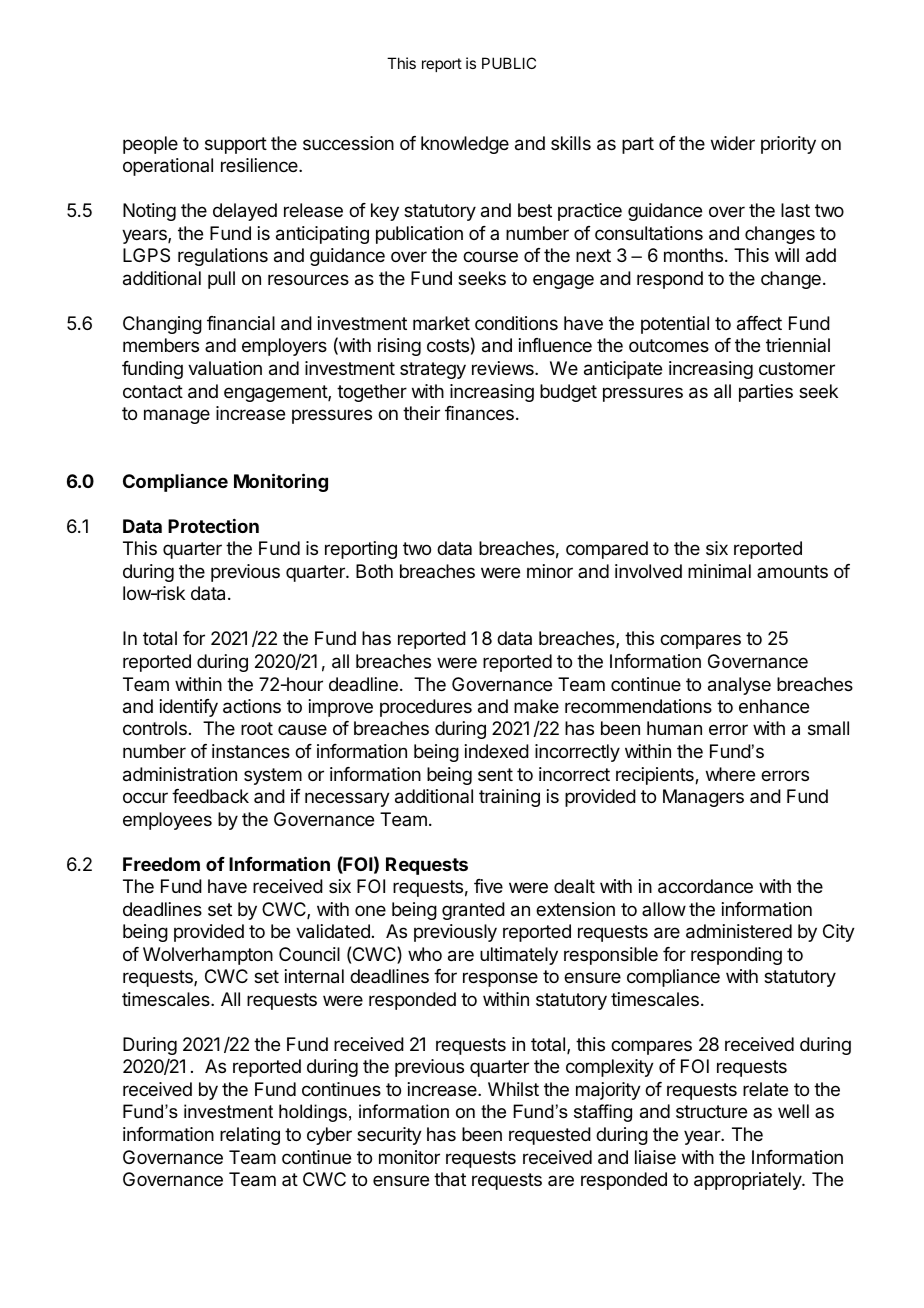  I want to click on analyse, so click(739, 686).
